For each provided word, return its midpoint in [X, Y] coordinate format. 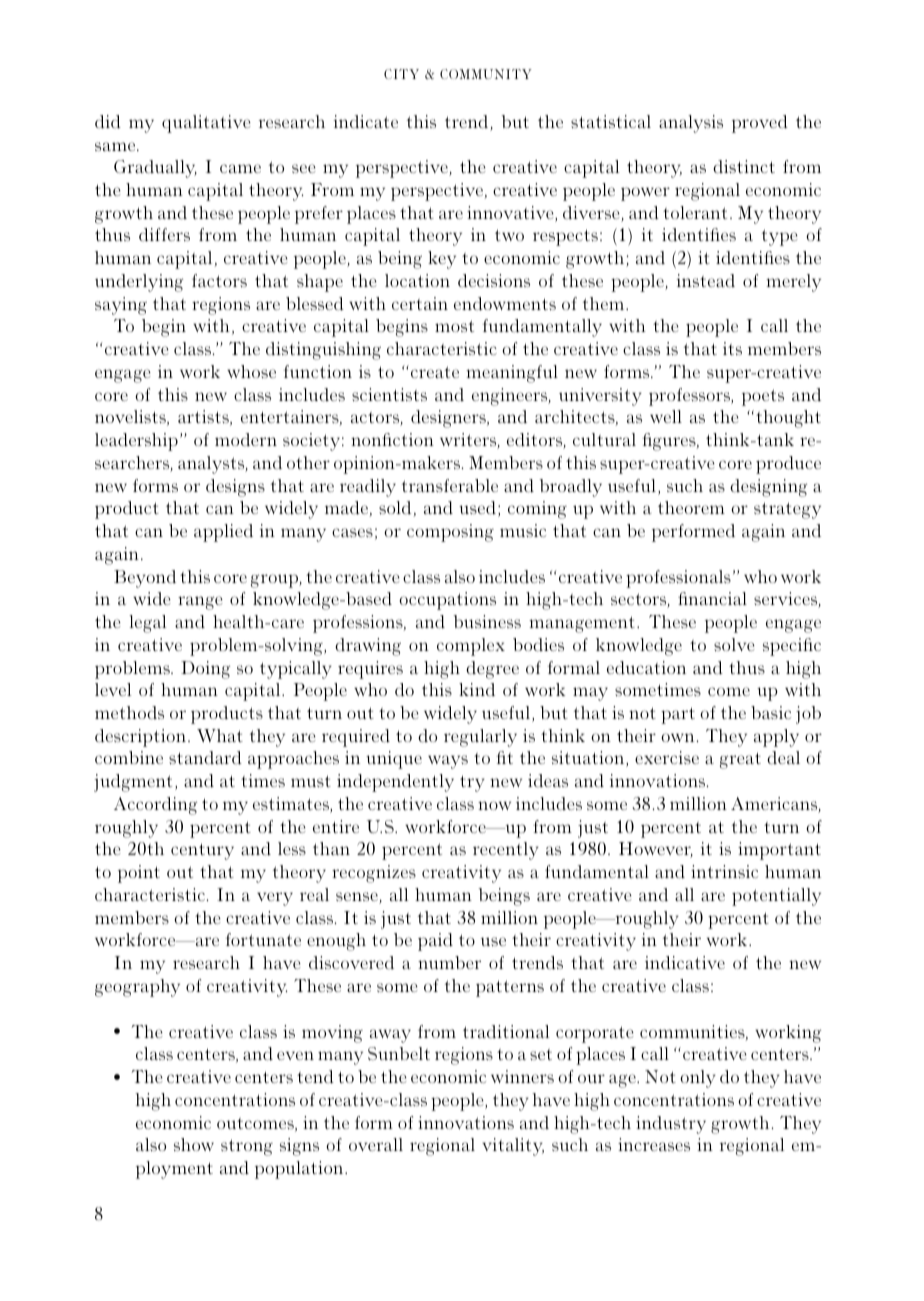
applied [223, 533]
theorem [691, 507]
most [454, 326]
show [194, 1144]
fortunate [263, 939]
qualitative [206, 124]
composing [450, 533]
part [678, 715]
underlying [139, 283]
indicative [685, 963]
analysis [691, 124]
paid [435, 942]
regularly [480, 738]
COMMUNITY [486, 74]
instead [706, 281]
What [220, 735]
